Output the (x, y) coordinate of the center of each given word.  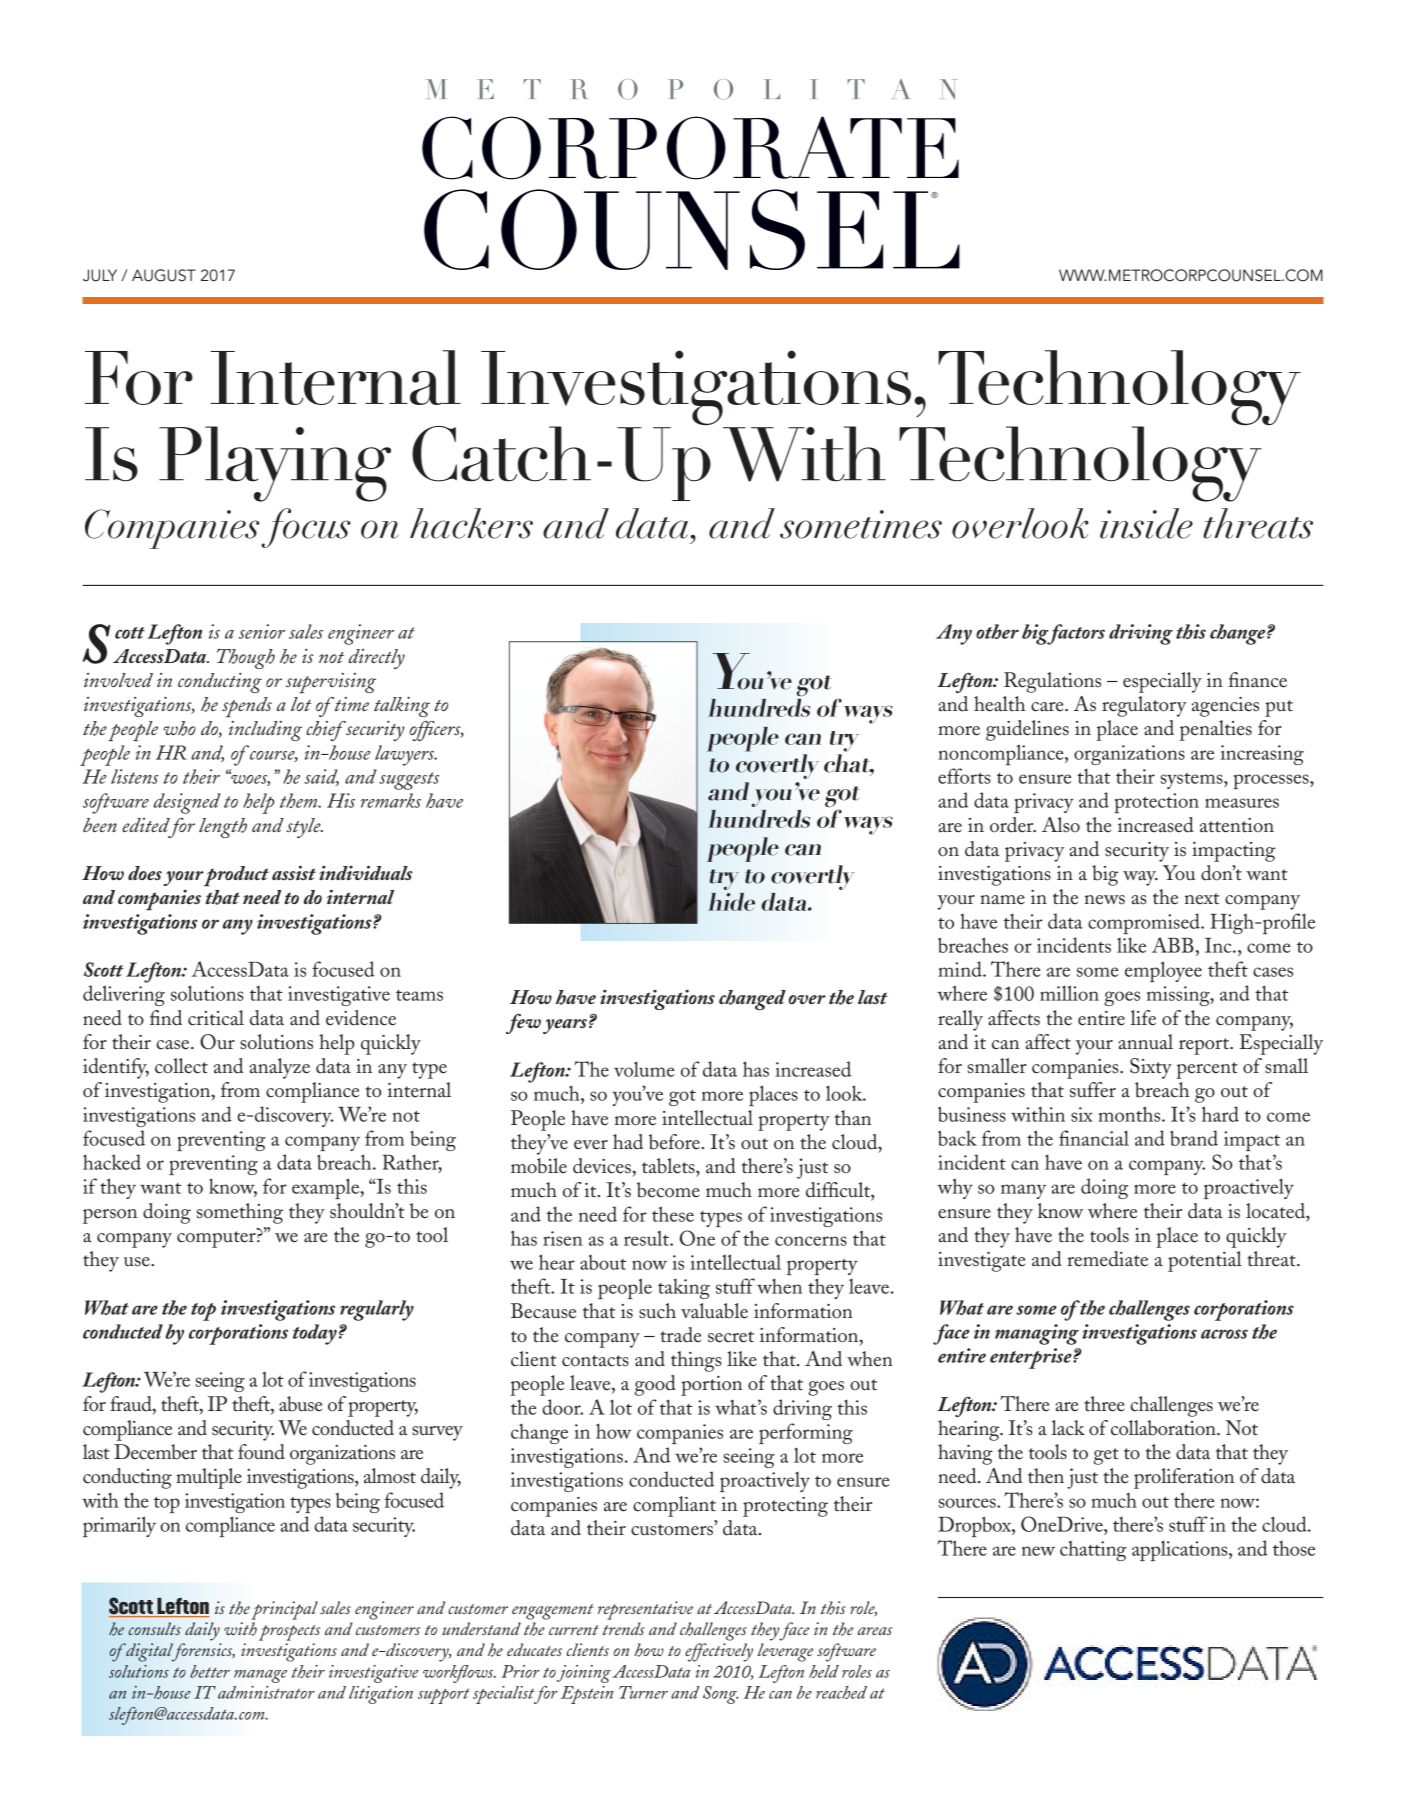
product (236, 876)
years (565, 1026)
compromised (1145, 923)
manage (260, 1676)
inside (1146, 523)
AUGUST (164, 275)
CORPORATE (690, 148)
